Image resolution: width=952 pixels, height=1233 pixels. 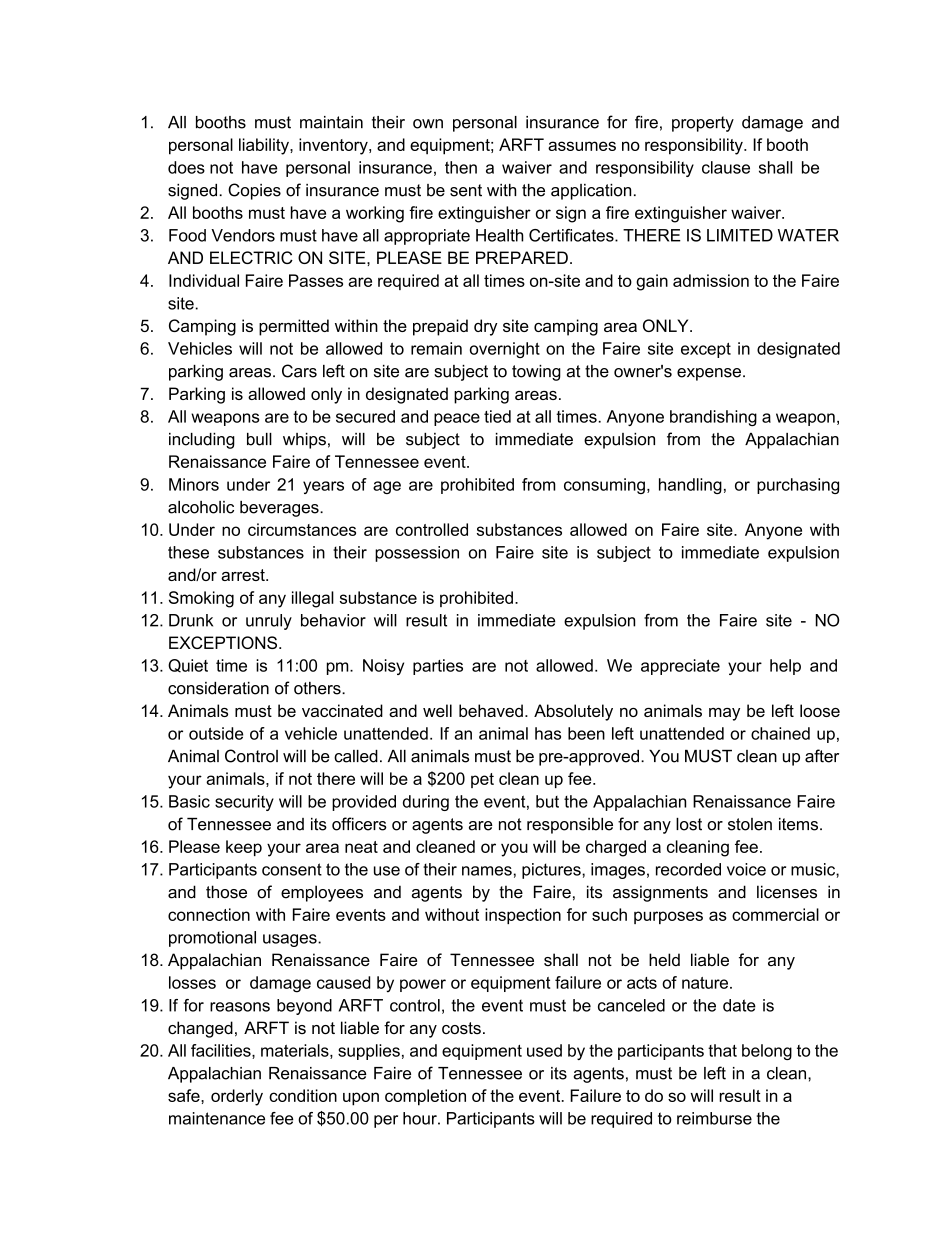 What do you see at coordinates (750, 824) in the screenshot?
I see `stolen` at bounding box center [750, 824].
